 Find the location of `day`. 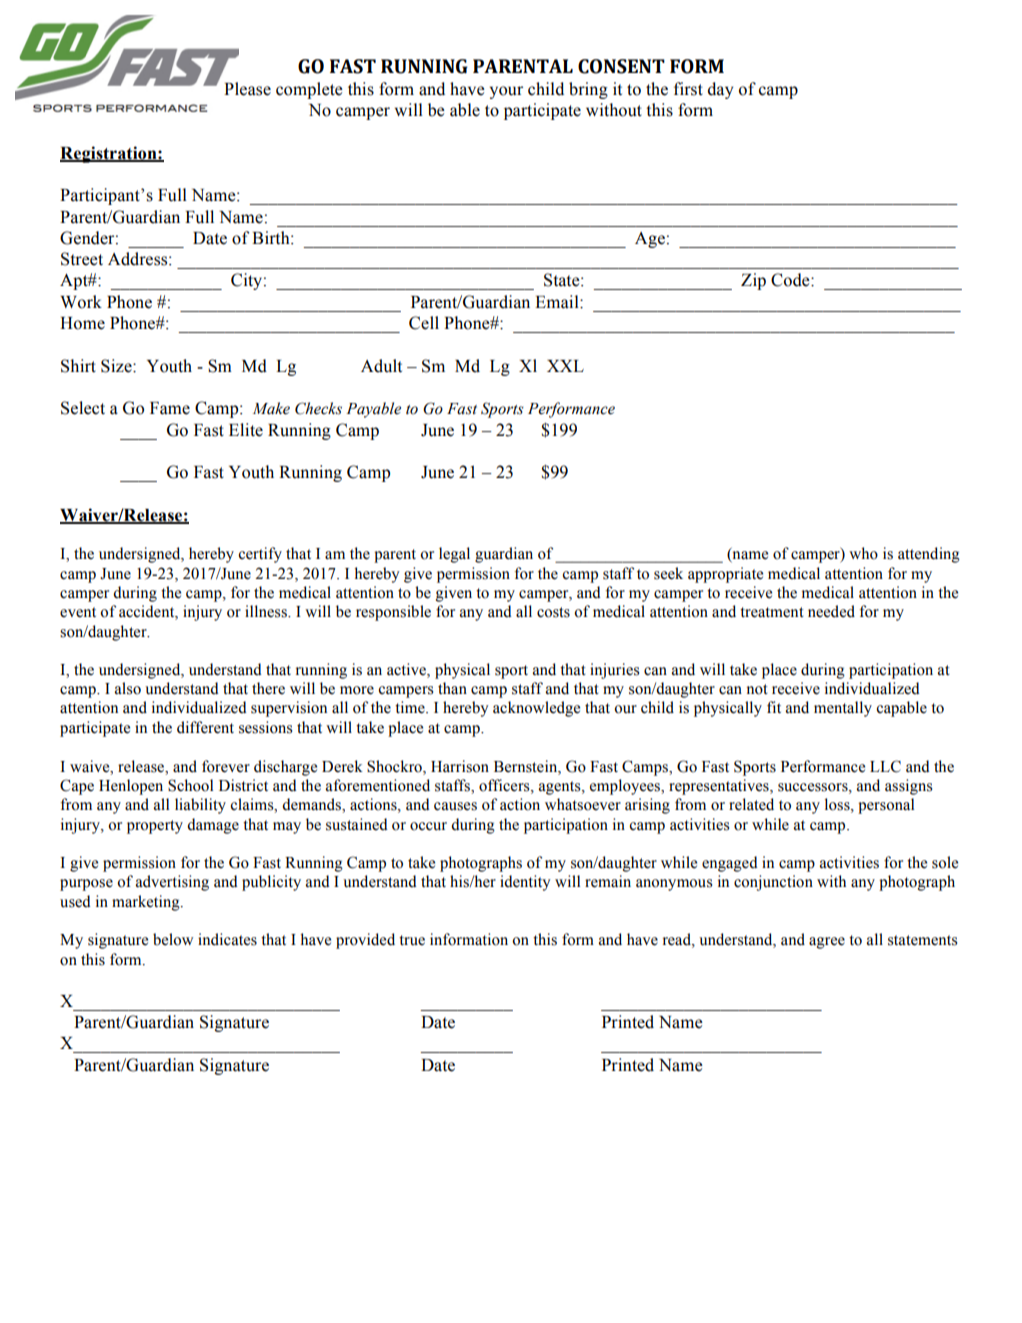

day is located at coordinates (720, 90).
